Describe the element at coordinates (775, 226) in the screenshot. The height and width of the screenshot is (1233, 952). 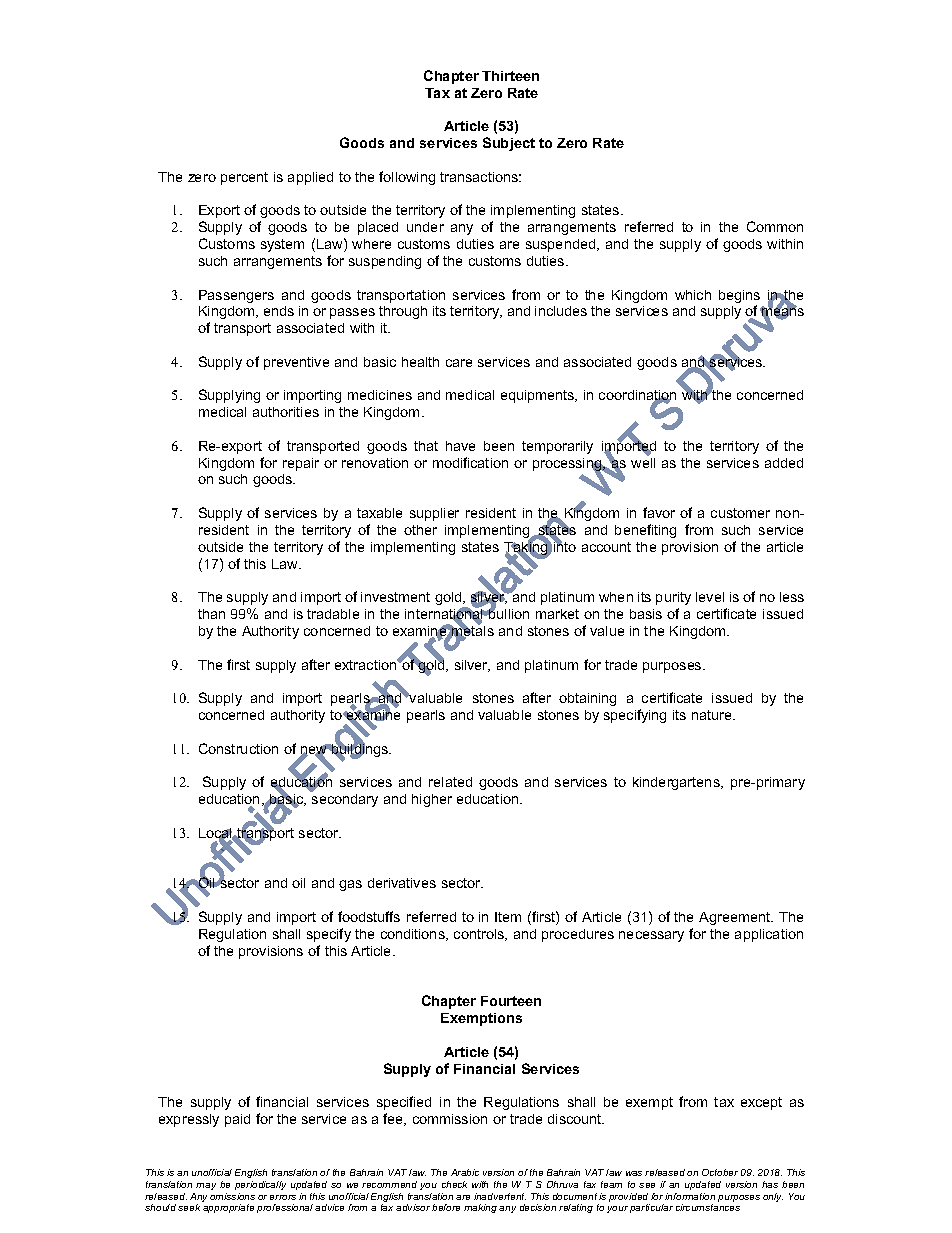
I see `Common` at that location.
